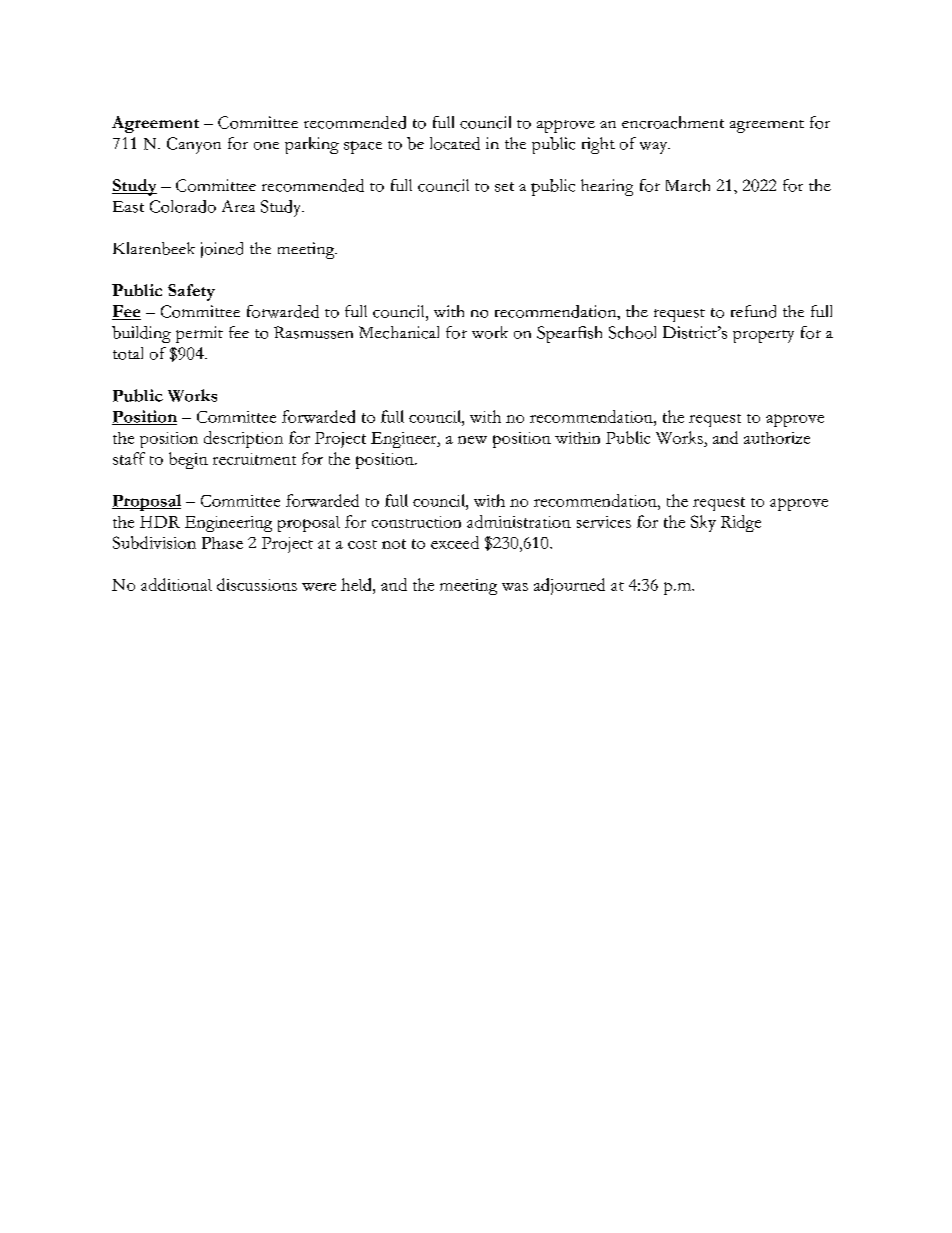 The width and height of the screenshot is (952, 1233). What do you see at coordinates (472, 440) in the screenshot?
I see `new` at bounding box center [472, 440].
